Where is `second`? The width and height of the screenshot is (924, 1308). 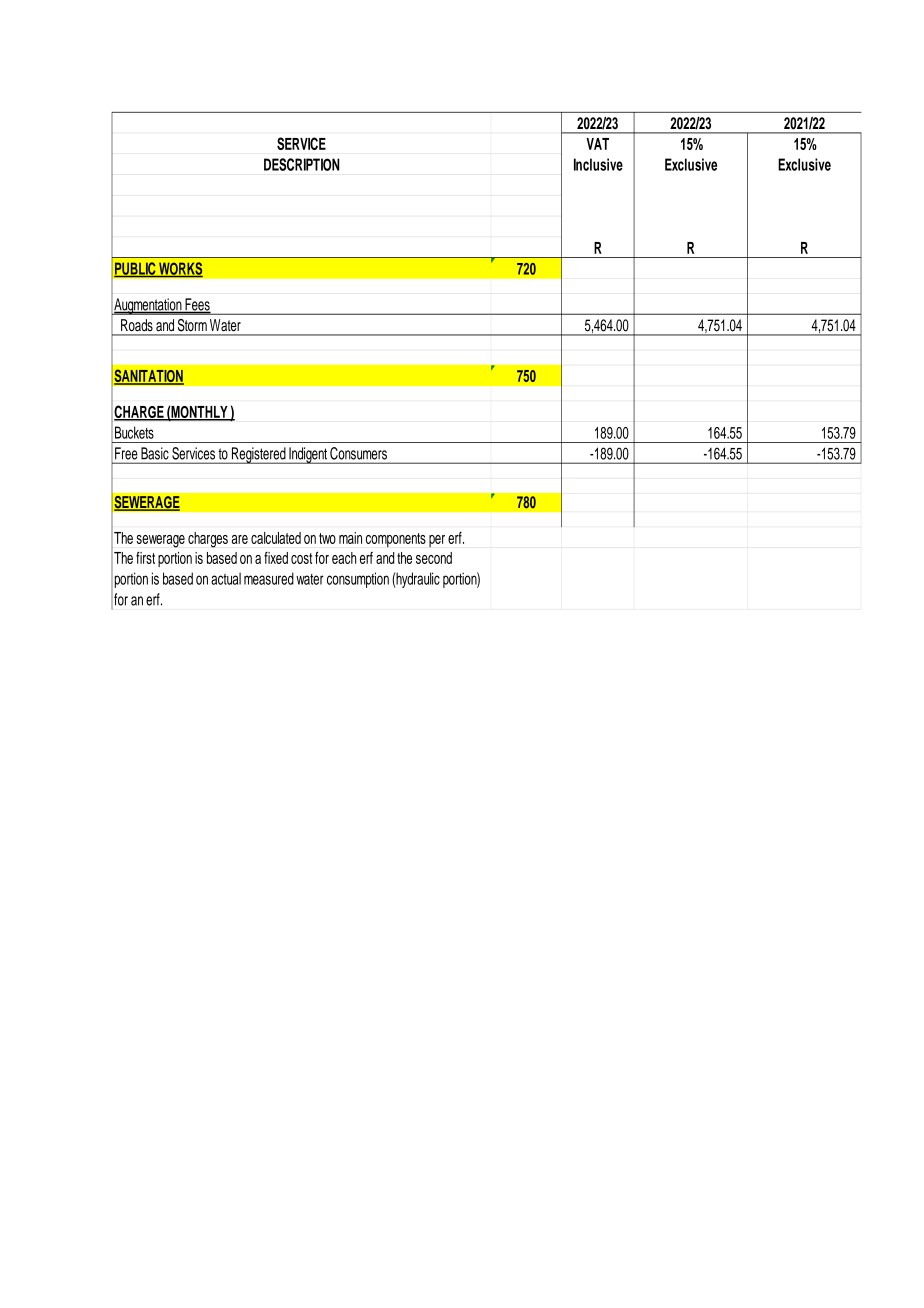 second is located at coordinates (434, 558).
